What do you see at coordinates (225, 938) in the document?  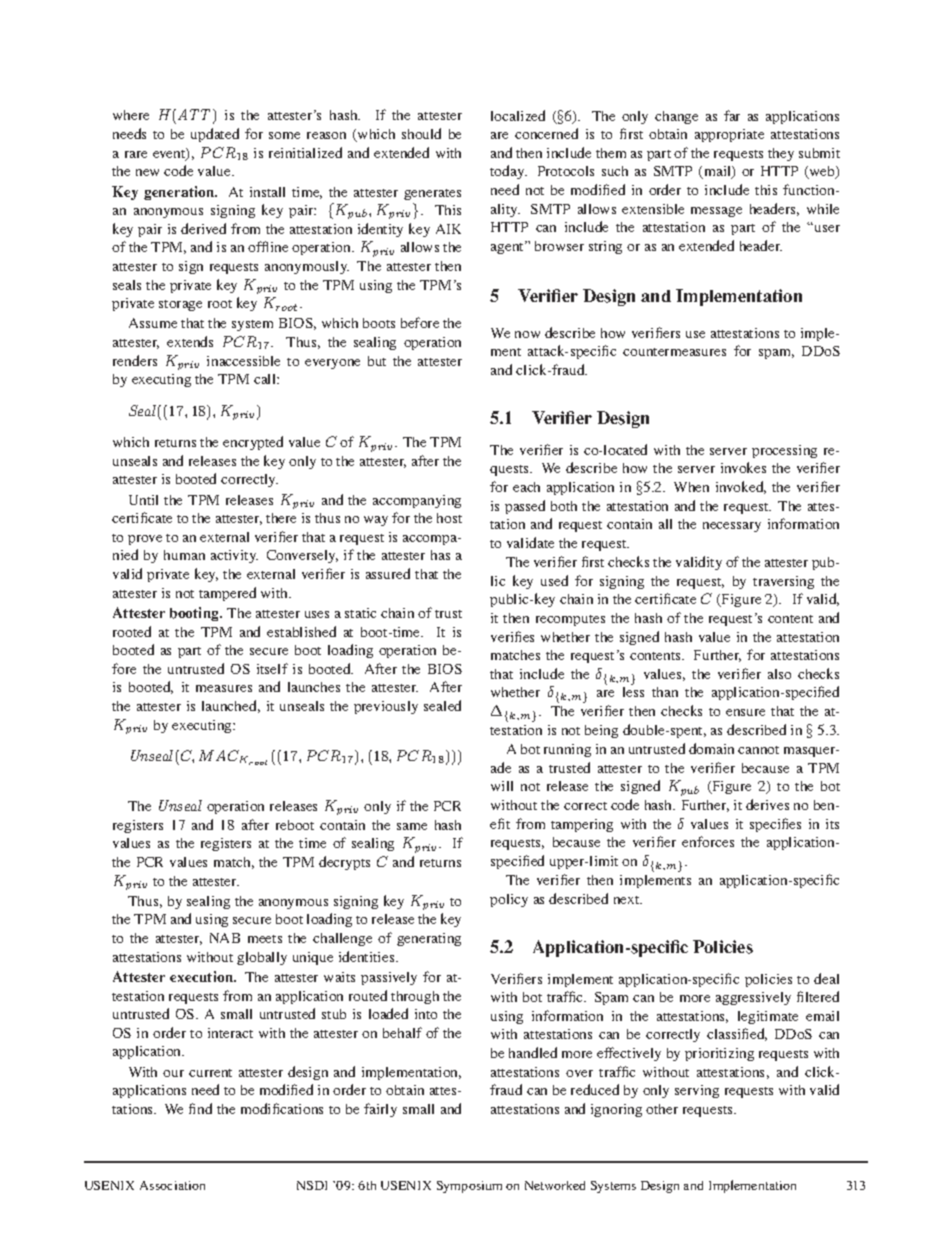 I see `NAB` at bounding box center [225, 938].
